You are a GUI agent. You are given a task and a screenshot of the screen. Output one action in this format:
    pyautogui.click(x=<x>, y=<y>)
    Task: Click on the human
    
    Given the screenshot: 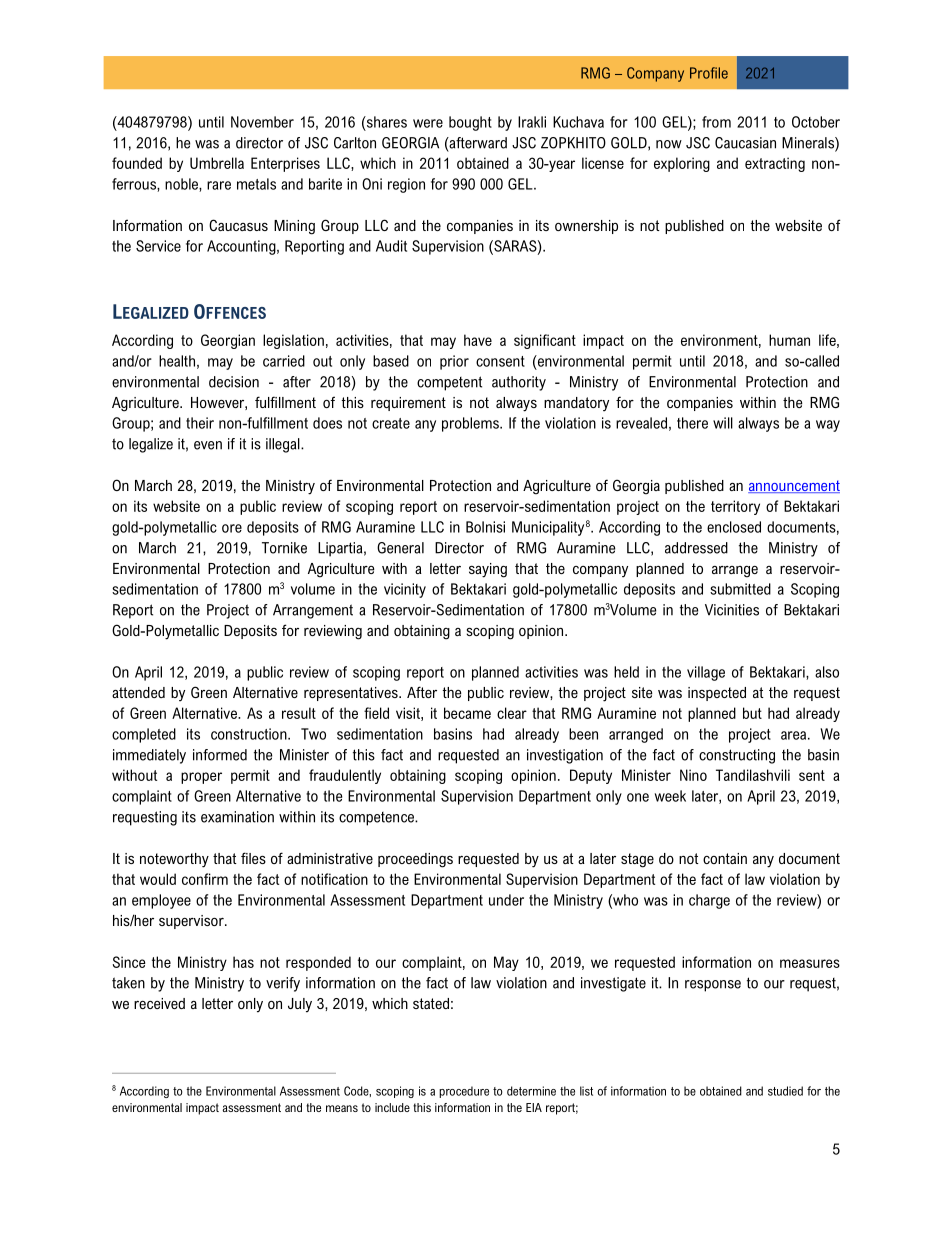 What is the action you would take?
    pyautogui.click(x=789, y=340)
